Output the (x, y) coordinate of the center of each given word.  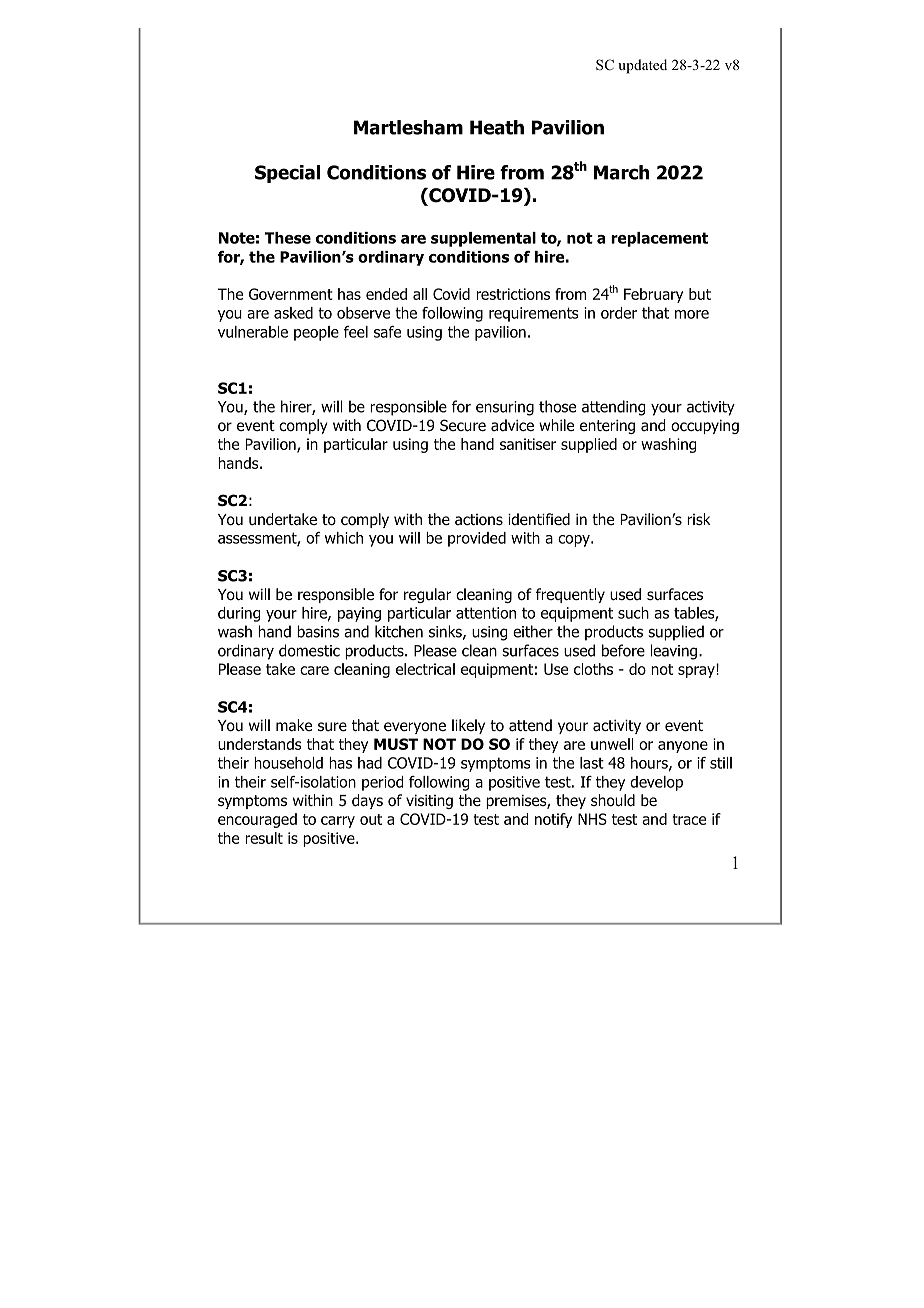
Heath (497, 127)
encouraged (257, 820)
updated (642, 66)
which (344, 538)
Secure (463, 425)
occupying (705, 427)
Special (287, 174)
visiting (429, 802)
